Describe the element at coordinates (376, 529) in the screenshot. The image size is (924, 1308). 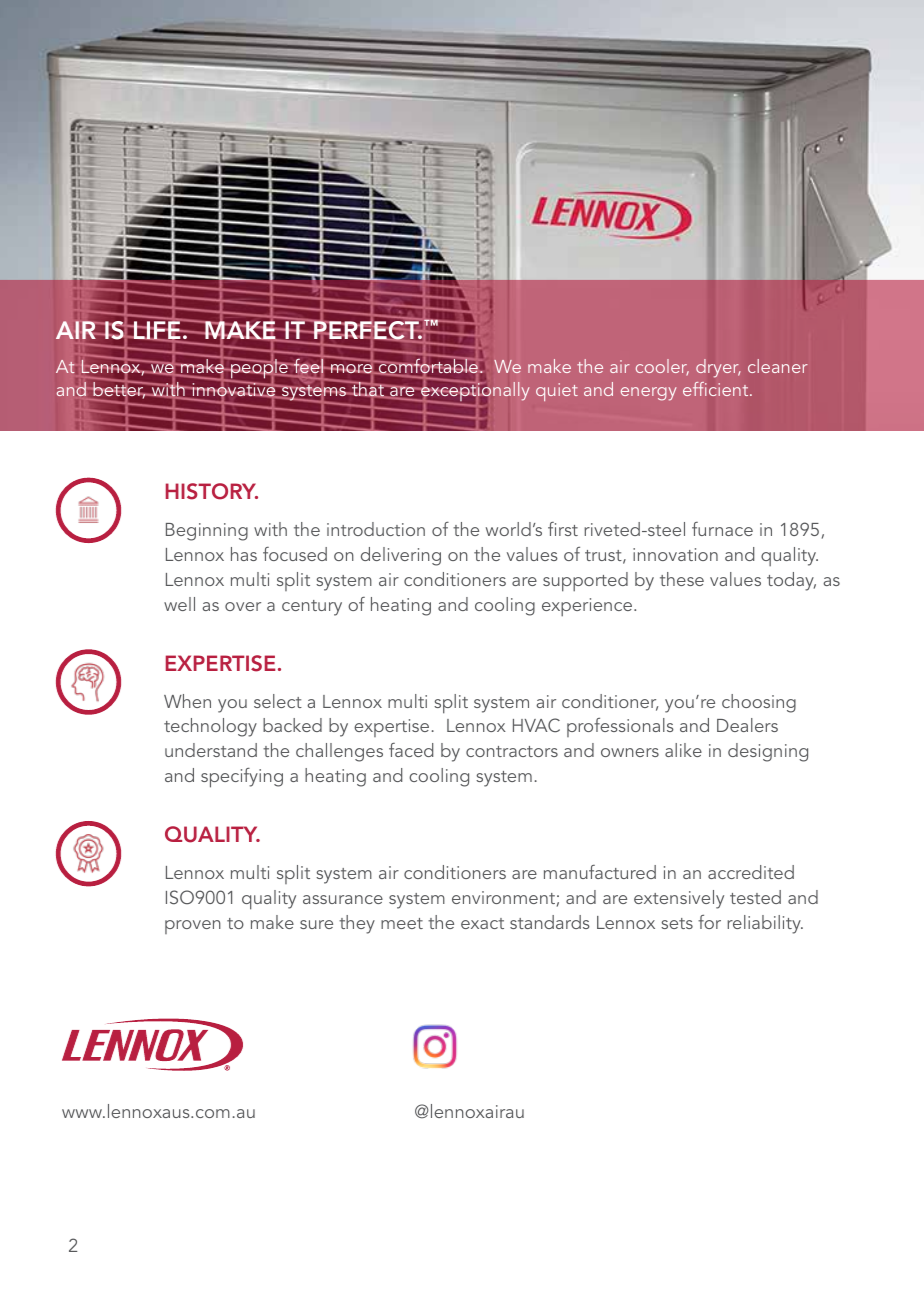
I see `introduction` at that location.
